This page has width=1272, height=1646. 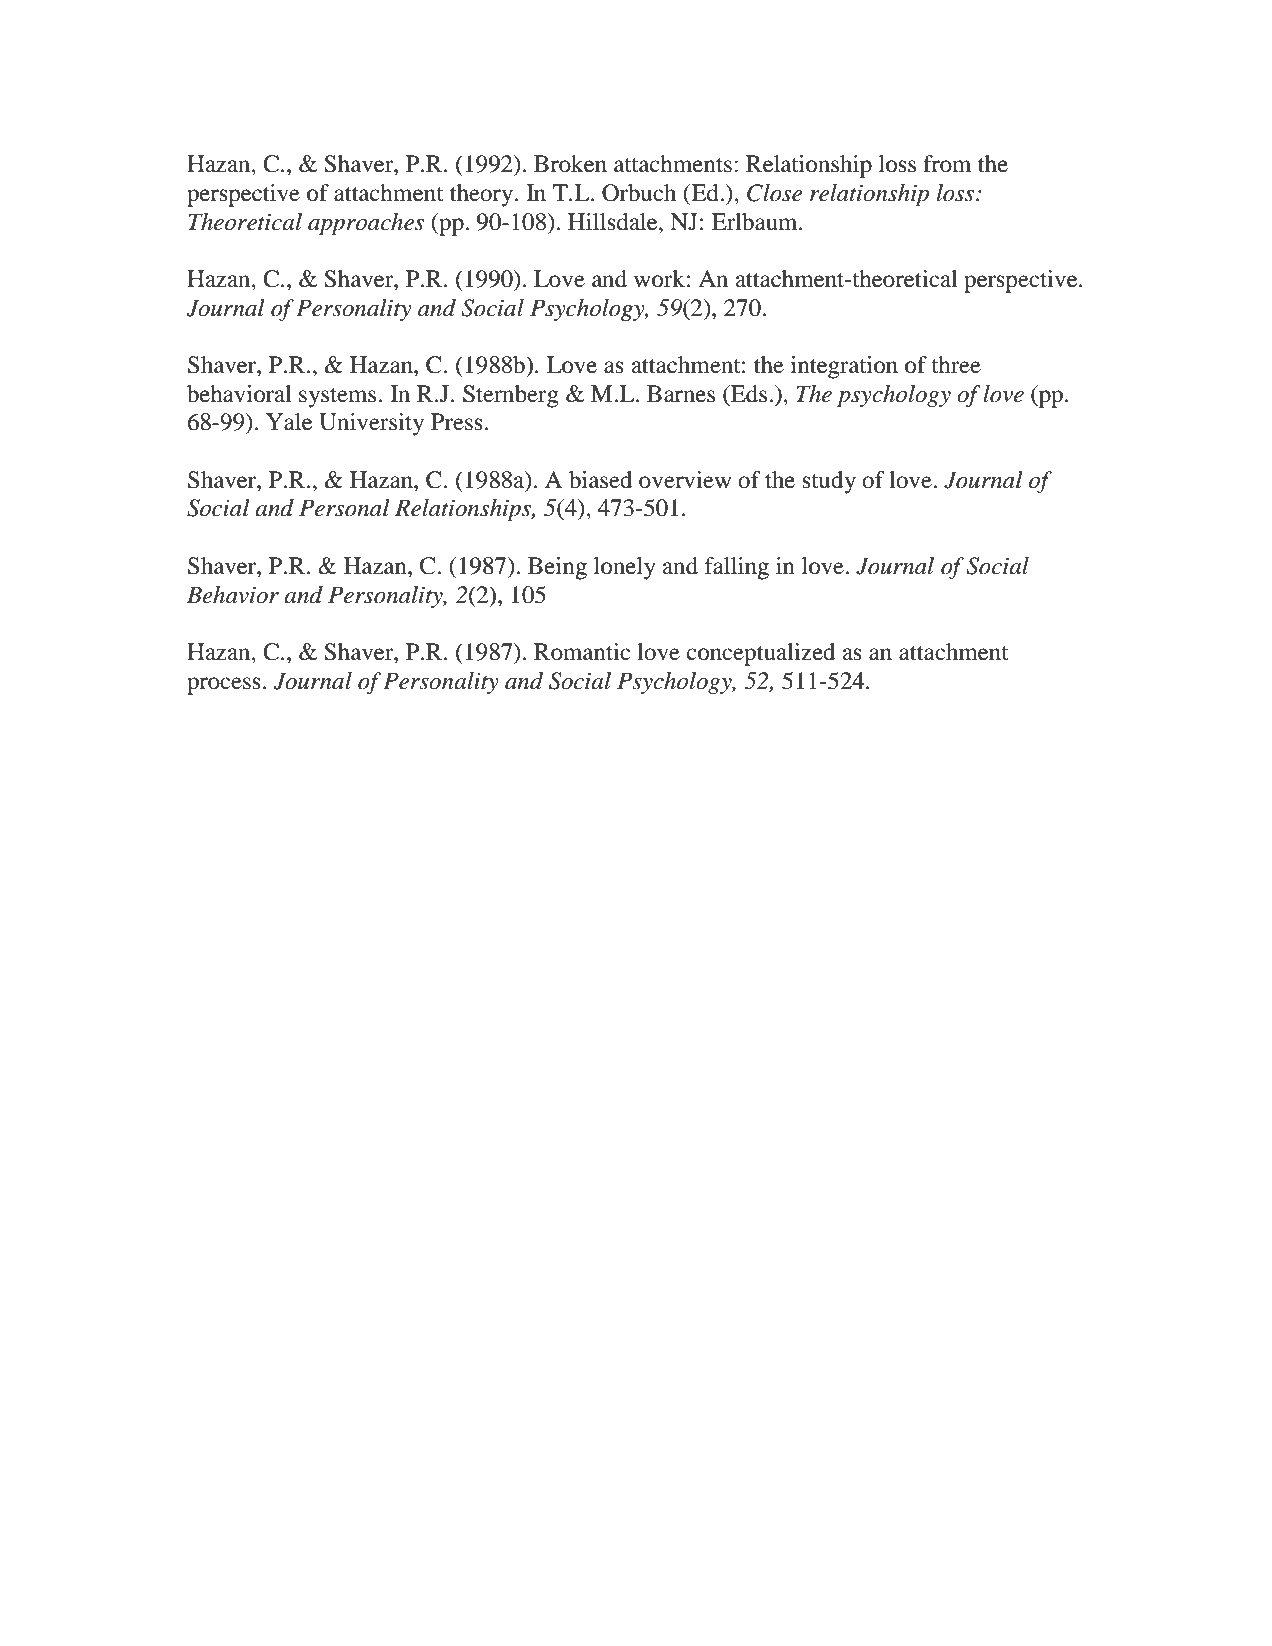 What do you see at coordinates (625, 568) in the page?
I see `lonely` at bounding box center [625, 568].
